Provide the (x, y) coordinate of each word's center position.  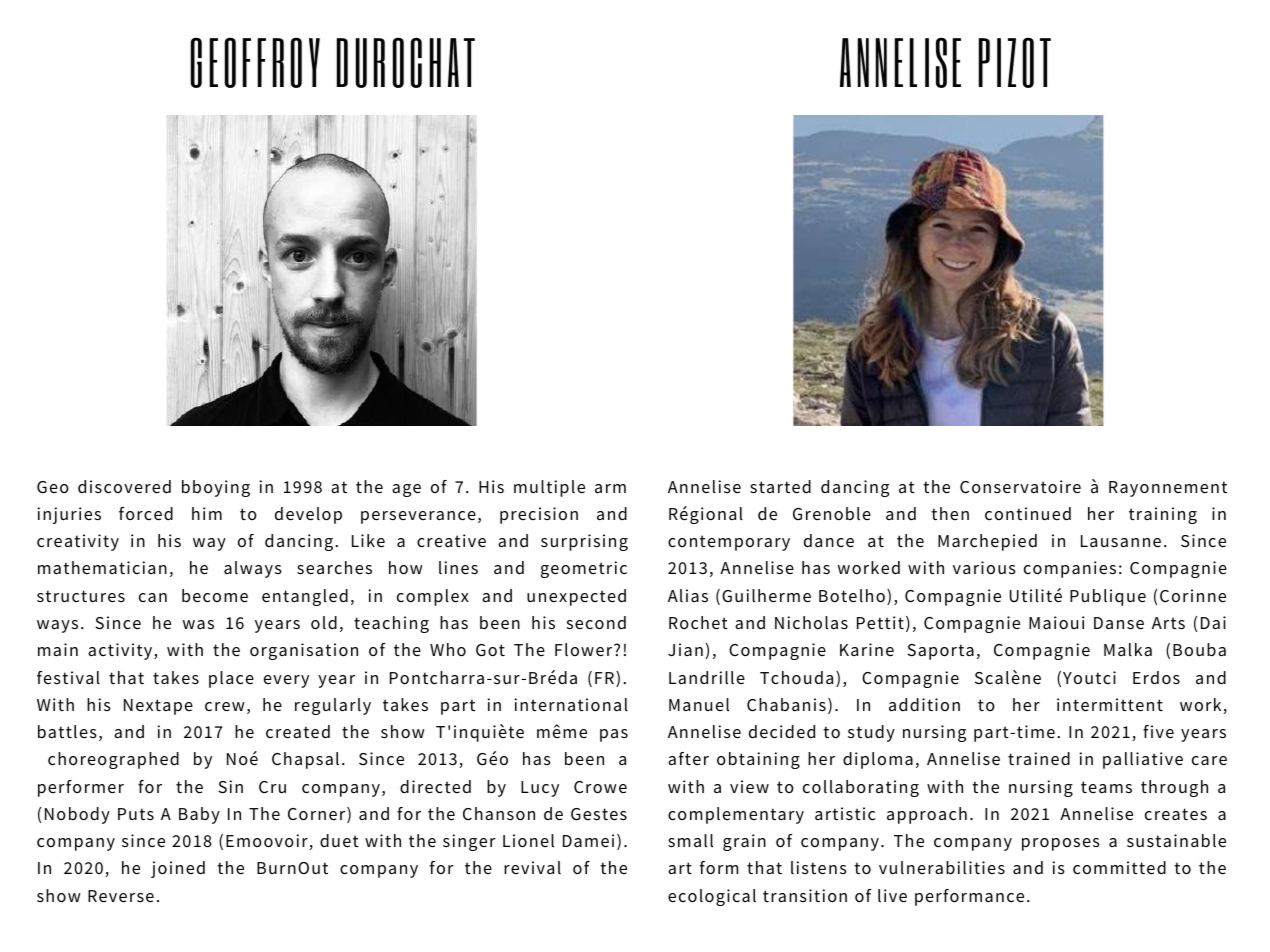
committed (1119, 868)
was (198, 624)
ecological (712, 897)
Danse (1119, 623)
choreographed (113, 760)
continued (1028, 514)
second (596, 623)
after (688, 759)
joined (178, 869)
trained (1039, 759)
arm (610, 488)
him (207, 513)
